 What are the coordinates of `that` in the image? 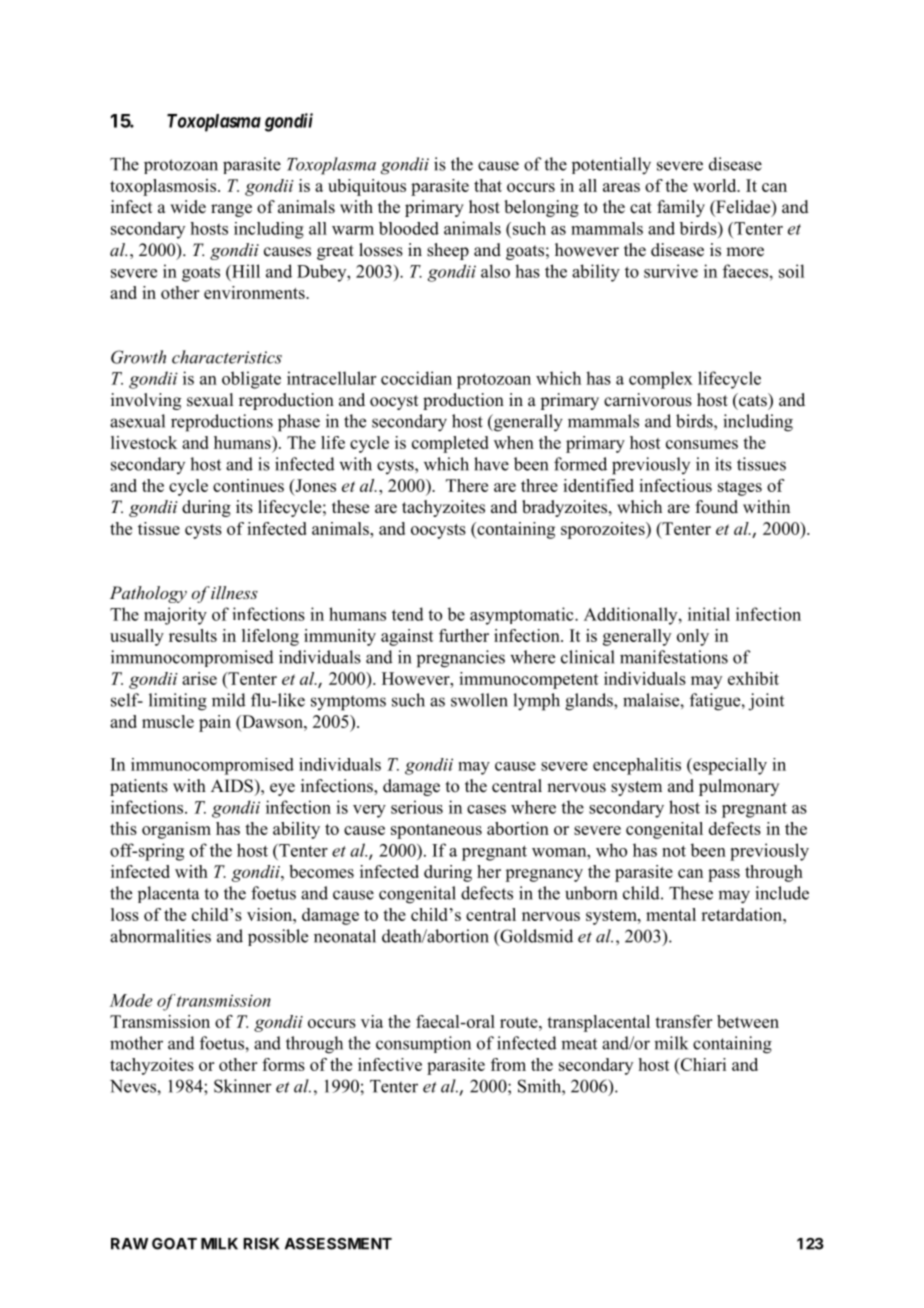 It's located at (488, 185).
